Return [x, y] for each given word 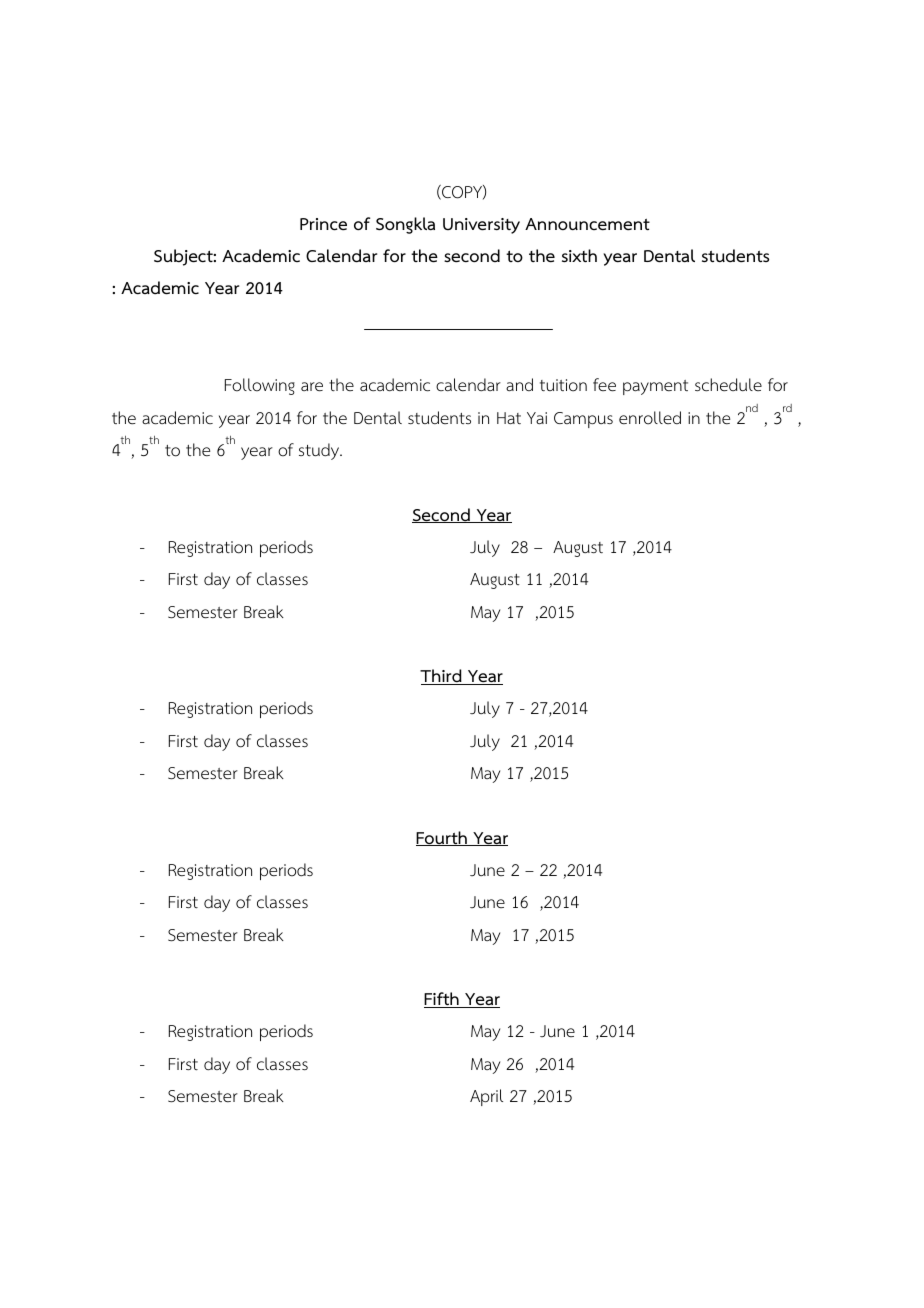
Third [442, 677]
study [320, 451]
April [486, 1097]
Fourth [442, 838]
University [481, 226]
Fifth [442, 1000]
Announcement [587, 224]
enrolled [650, 418]
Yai [537, 418]
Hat [509, 418]
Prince [323, 224]
